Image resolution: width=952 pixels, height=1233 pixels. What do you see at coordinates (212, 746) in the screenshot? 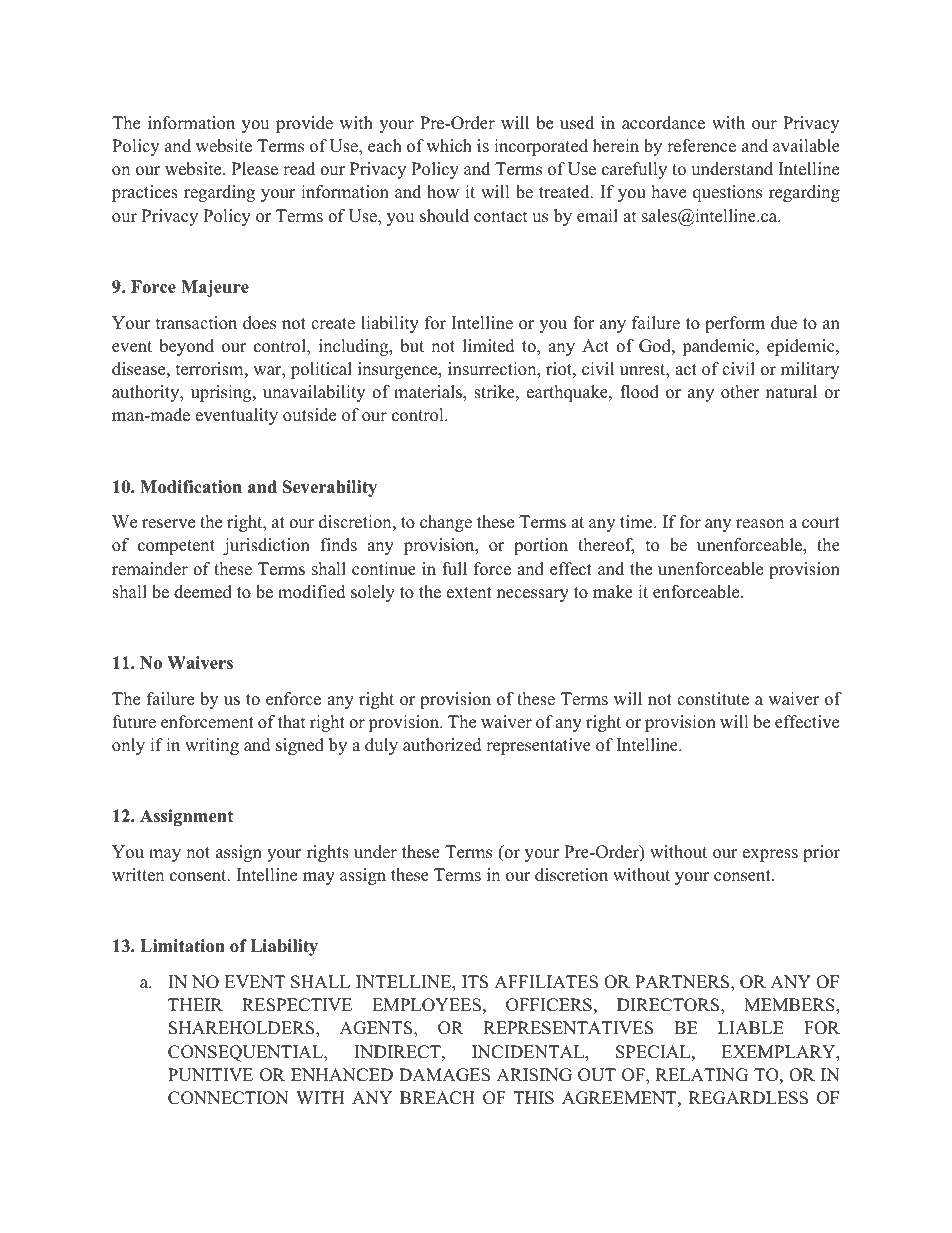
I see `writing` at bounding box center [212, 746].
